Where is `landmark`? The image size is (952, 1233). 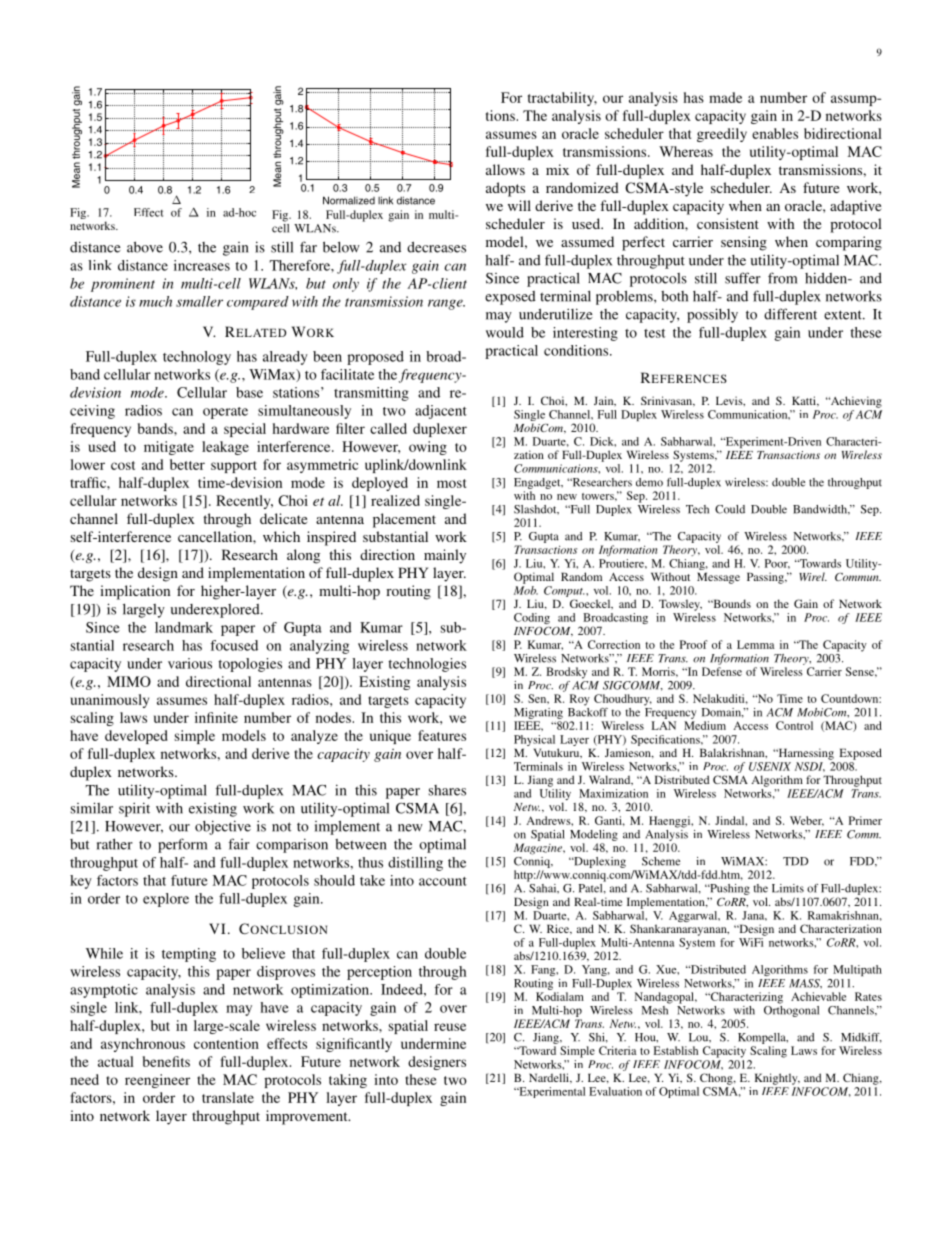
landmark is located at coordinates (184, 627).
